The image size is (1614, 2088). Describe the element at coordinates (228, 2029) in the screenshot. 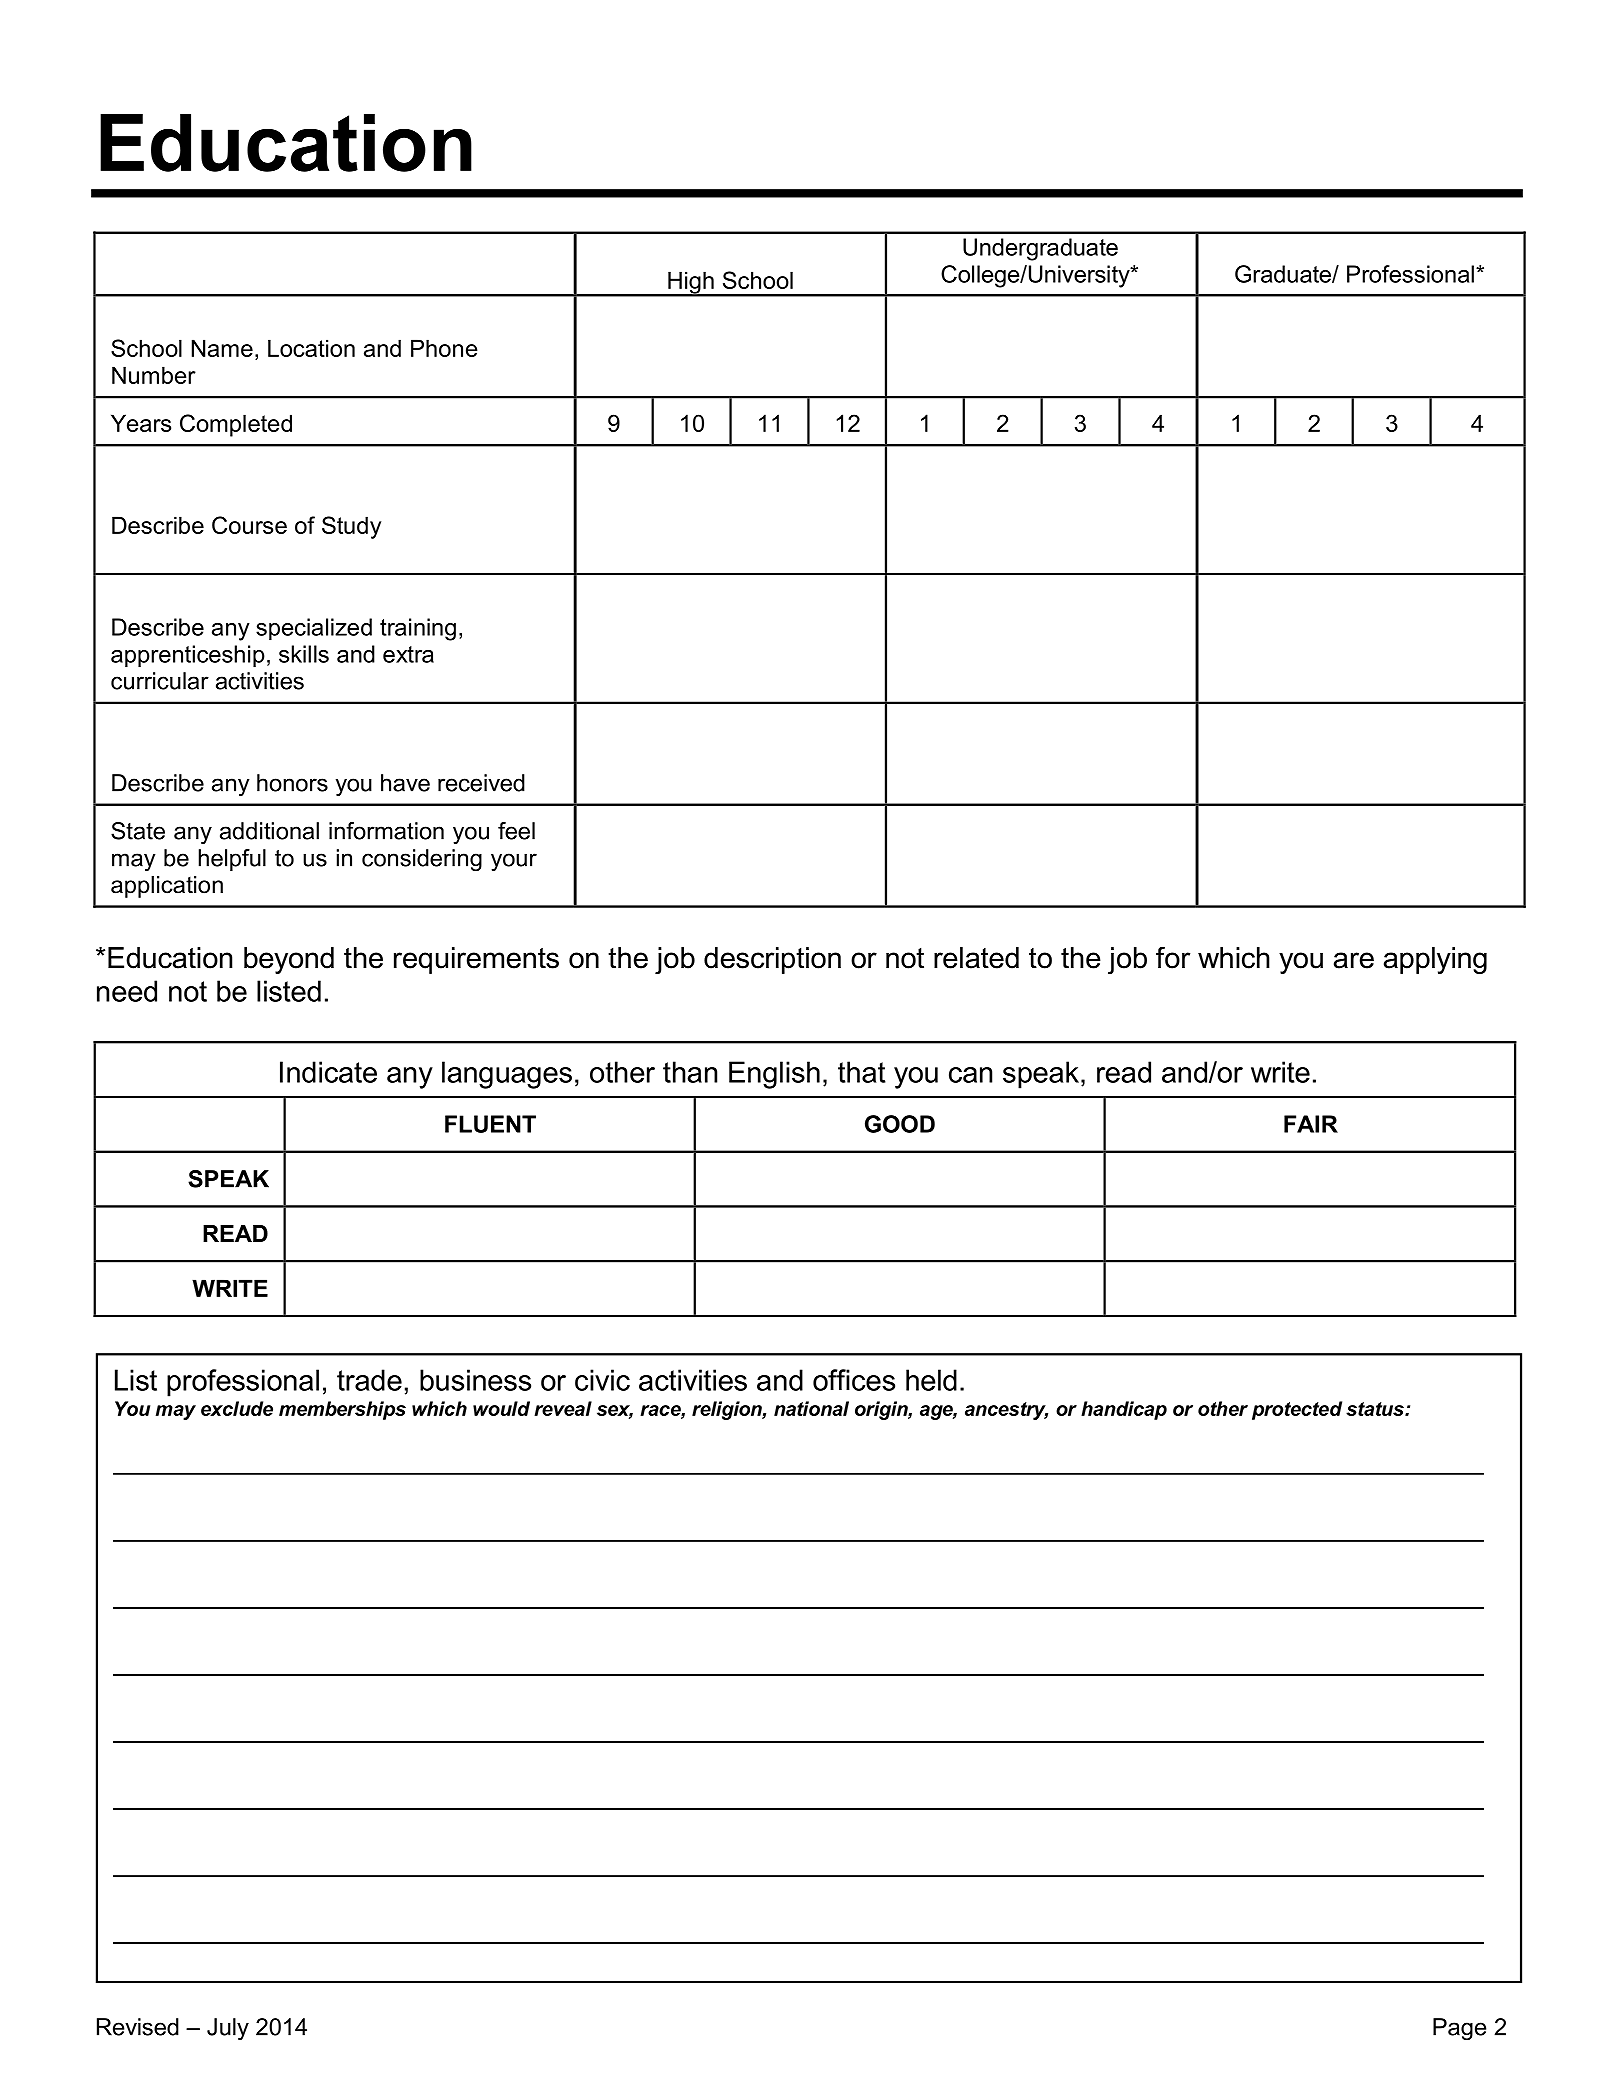

I see `July` at that location.
